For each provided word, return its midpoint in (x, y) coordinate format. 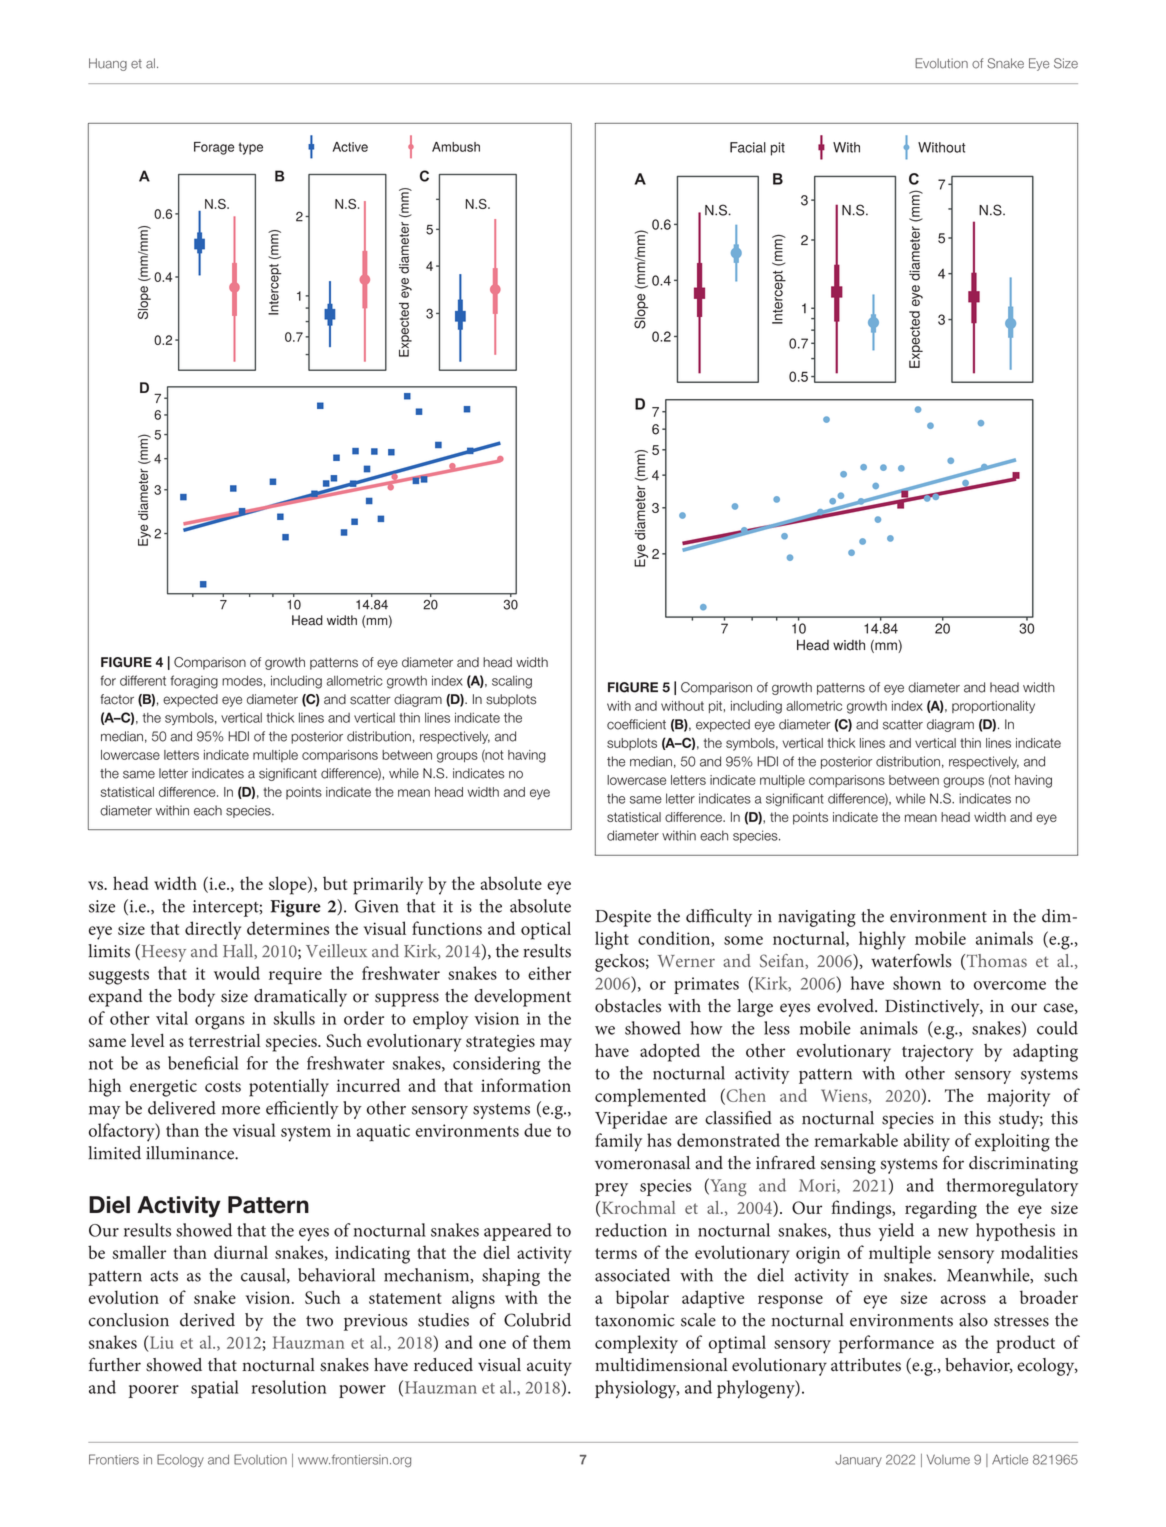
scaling (512, 682)
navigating (817, 918)
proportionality (993, 707)
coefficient (636, 724)
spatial (215, 1389)
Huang (108, 64)
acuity (549, 1367)
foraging (194, 682)
